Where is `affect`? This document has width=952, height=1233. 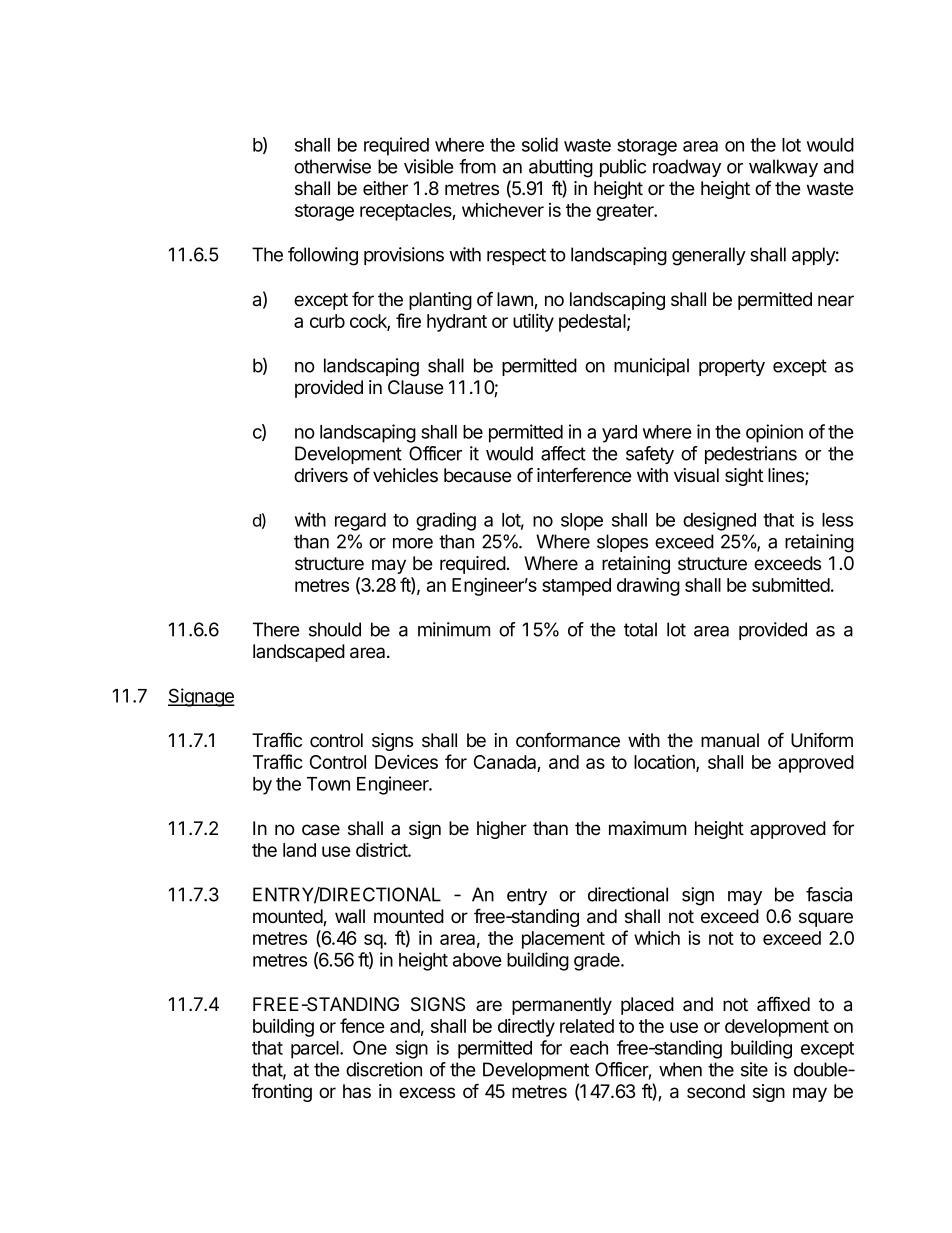 affect is located at coordinates (563, 453).
